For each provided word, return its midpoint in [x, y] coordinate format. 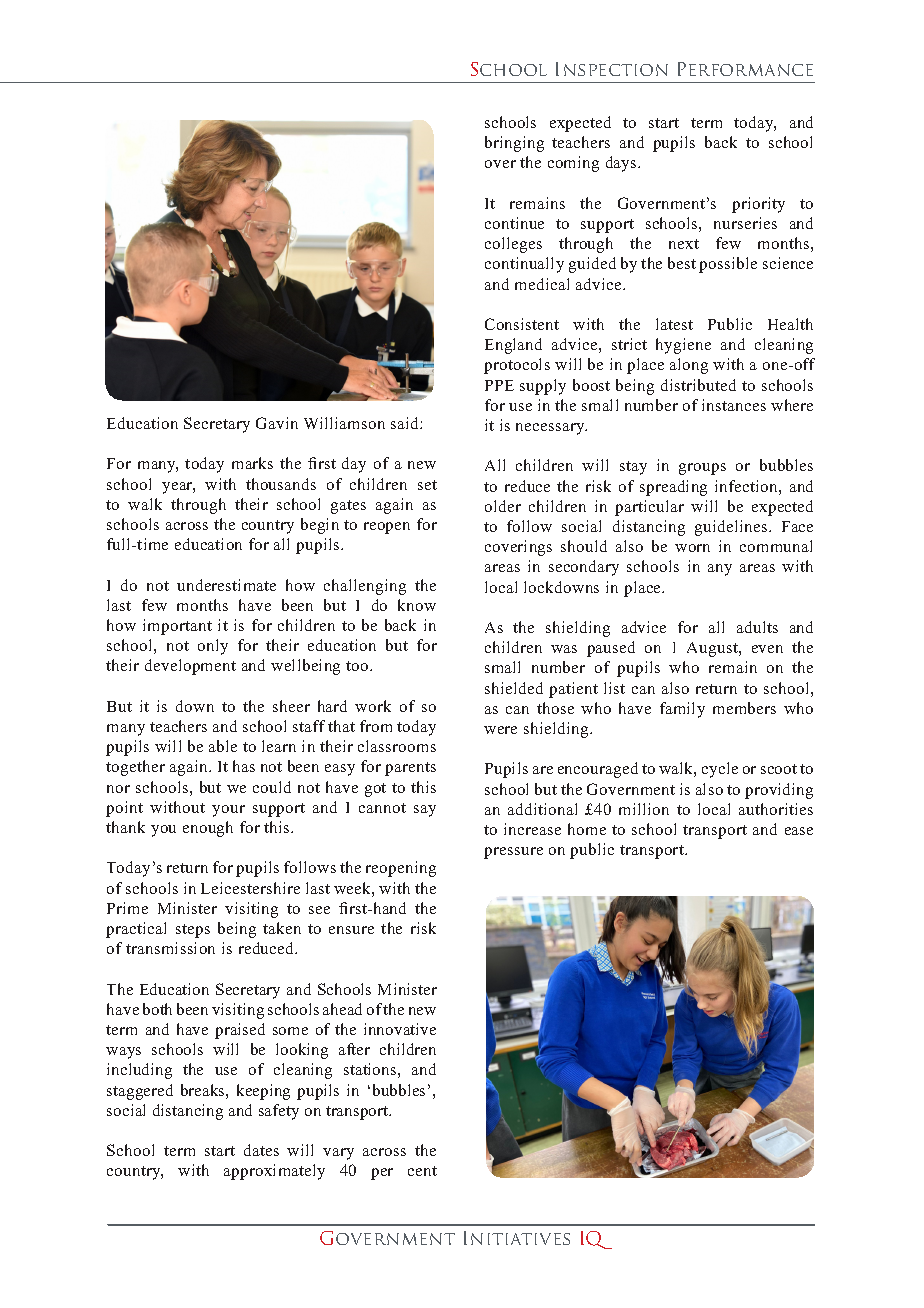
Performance [745, 69]
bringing [514, 144]
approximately [274, 1172]
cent [422, 1171]
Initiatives [517, 1238]
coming [573, 164]
